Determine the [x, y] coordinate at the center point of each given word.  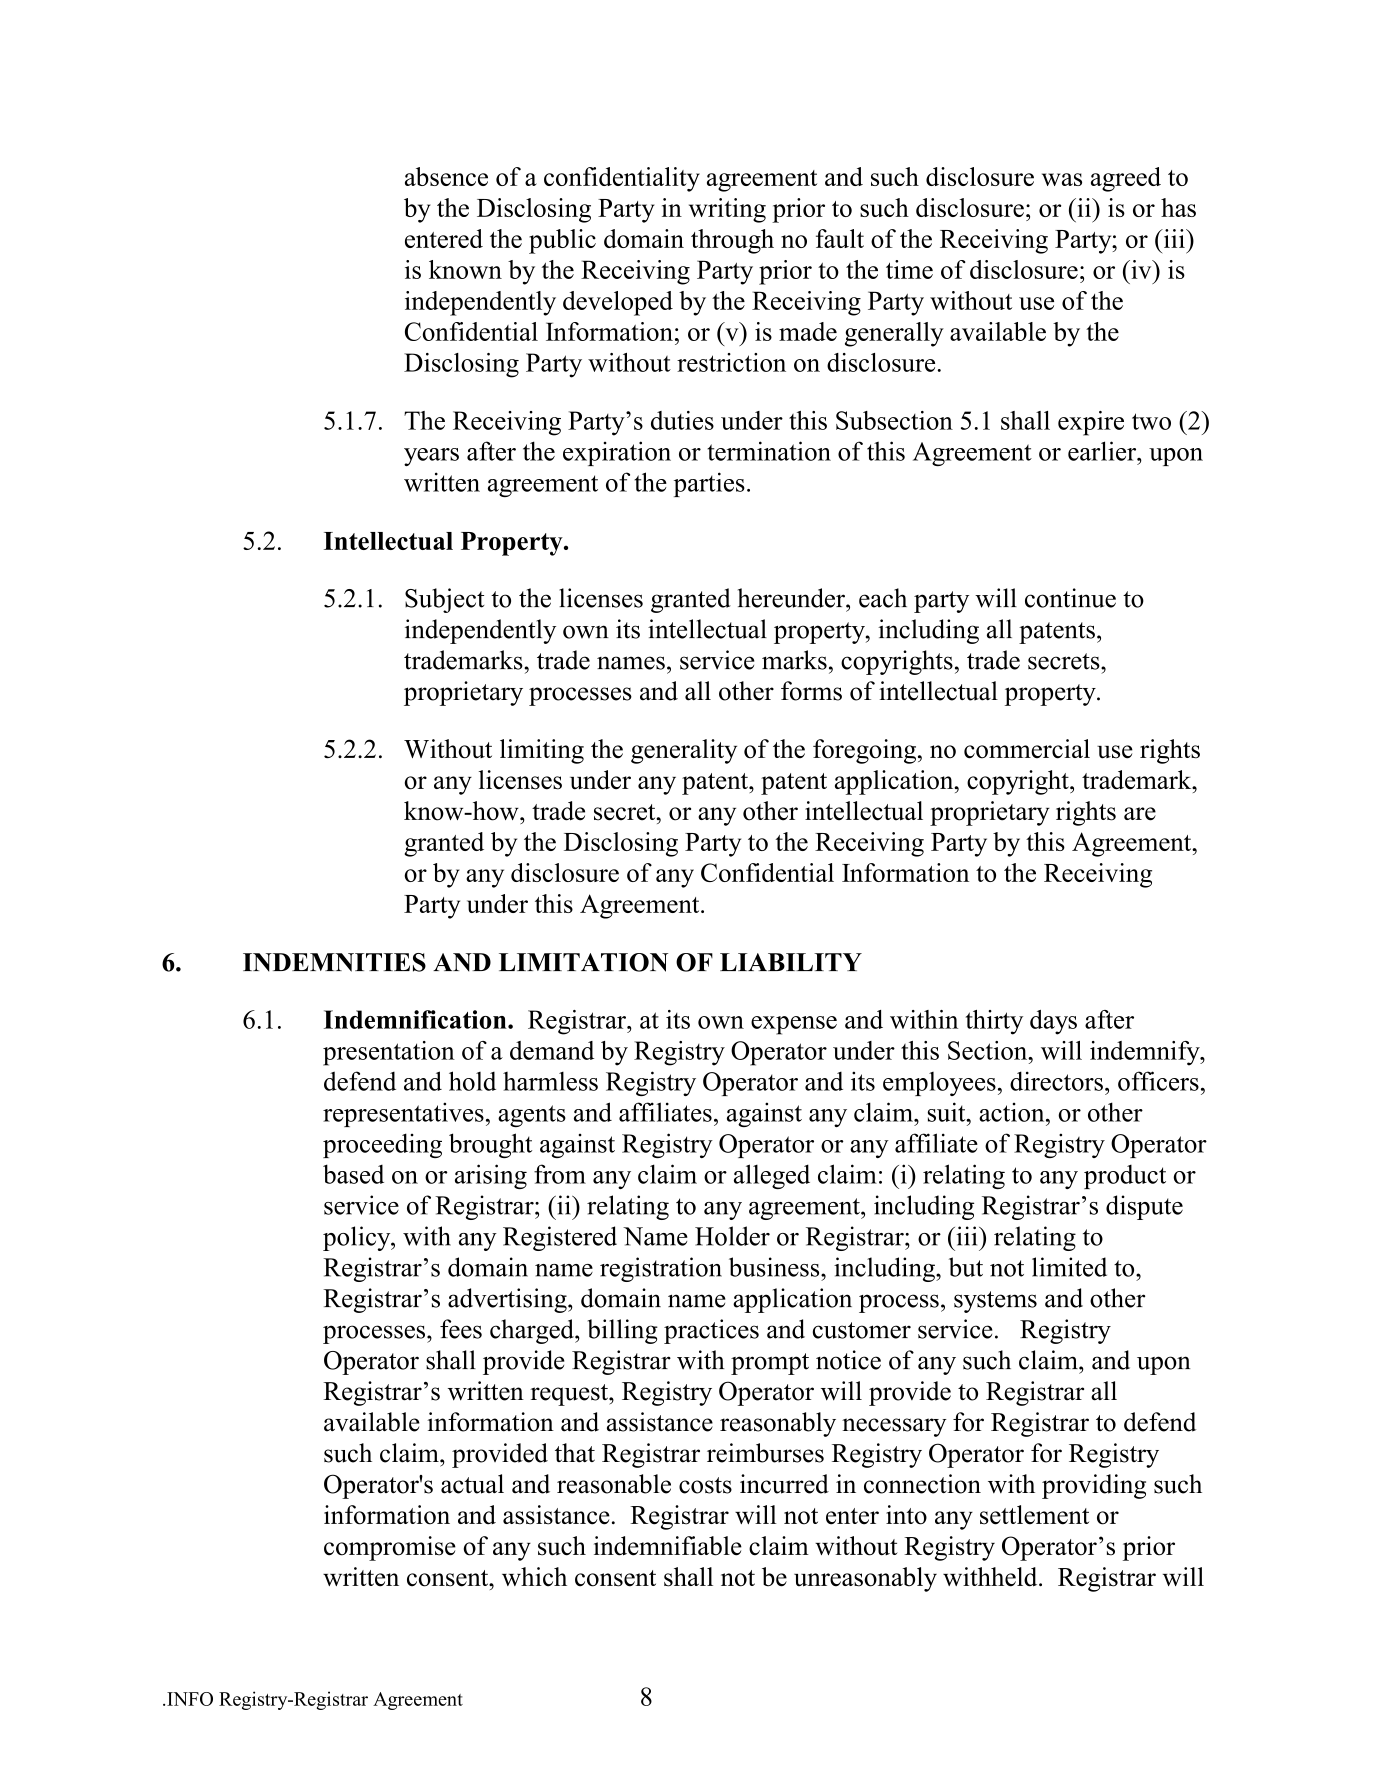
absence [446, 176]
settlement [1034, 1515]
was [1062, 179]
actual [472, 1484]
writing [727, 210]
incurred [784, 1484]
